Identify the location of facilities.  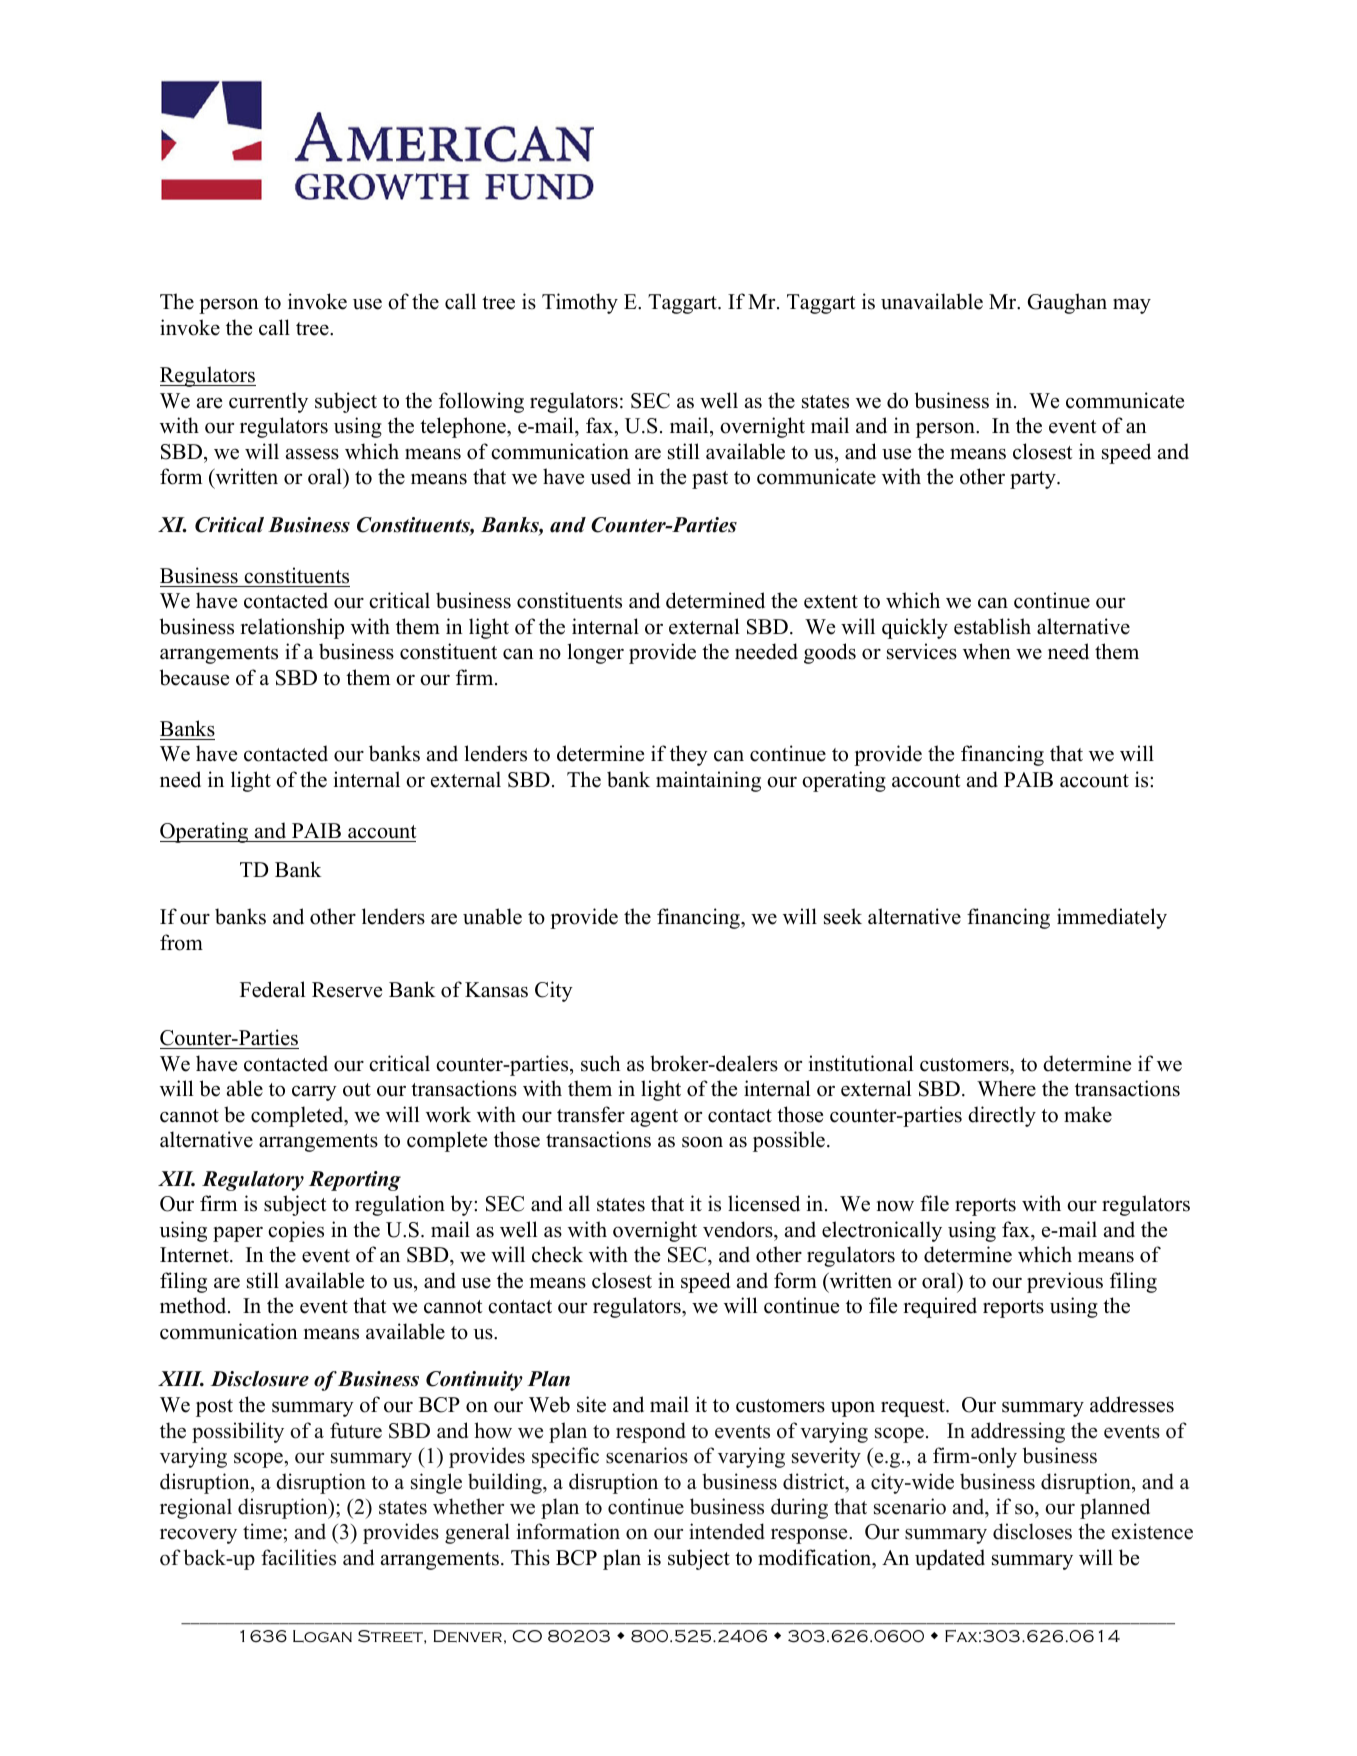
(298, 1557).
